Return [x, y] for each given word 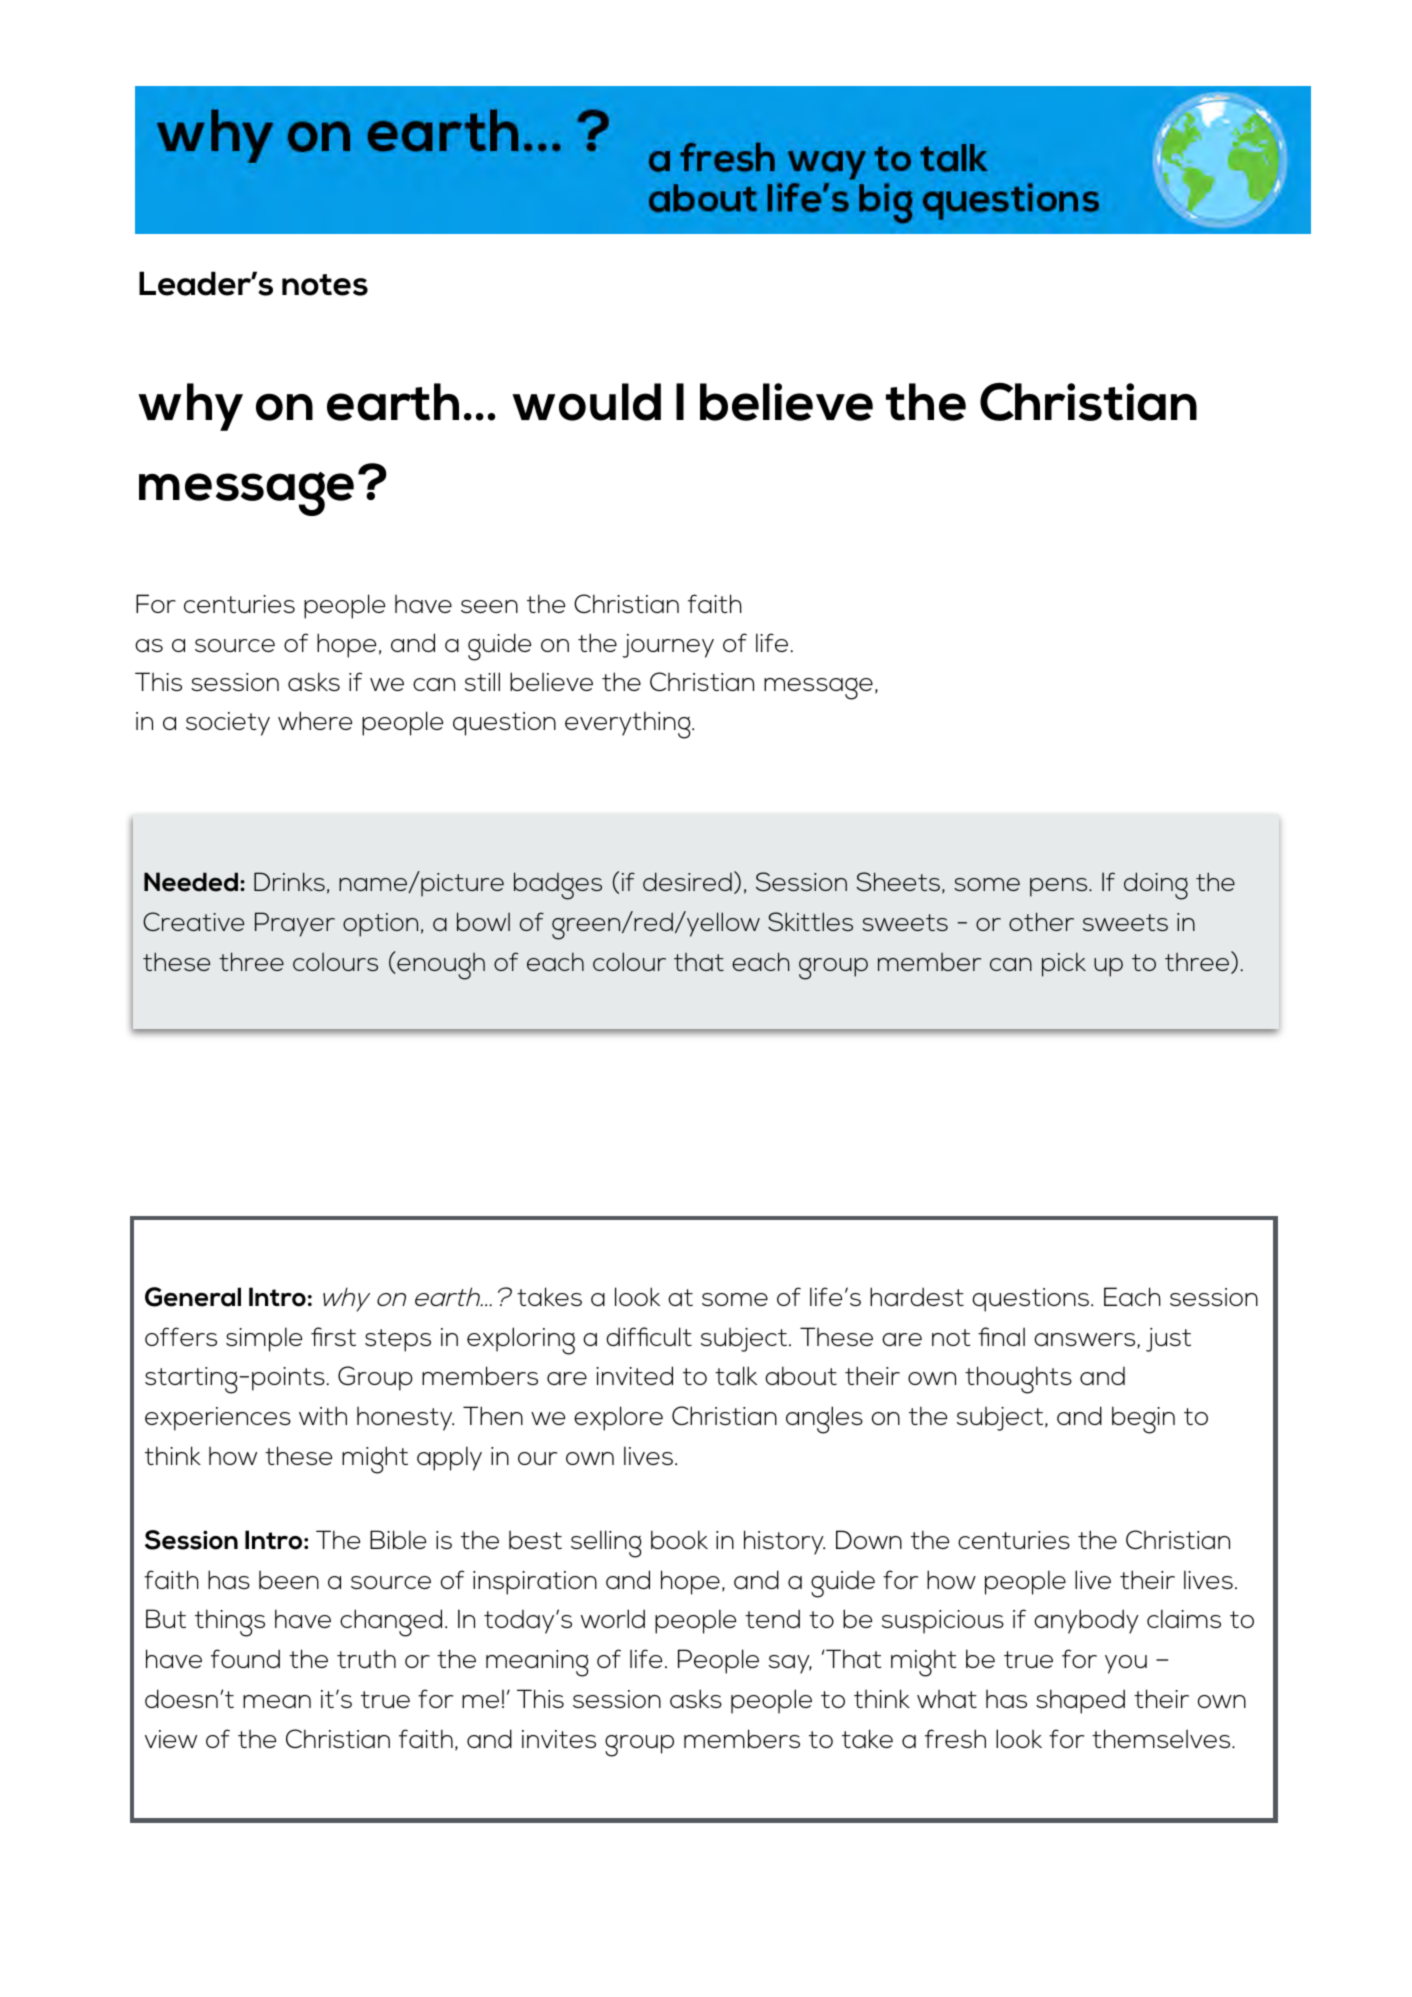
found [245, 1658]
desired [687, 881]
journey [668, 646]
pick [1064, 964]
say [790, 1664]
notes [325, 285]
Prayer [295, 924]
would [586, 402]
